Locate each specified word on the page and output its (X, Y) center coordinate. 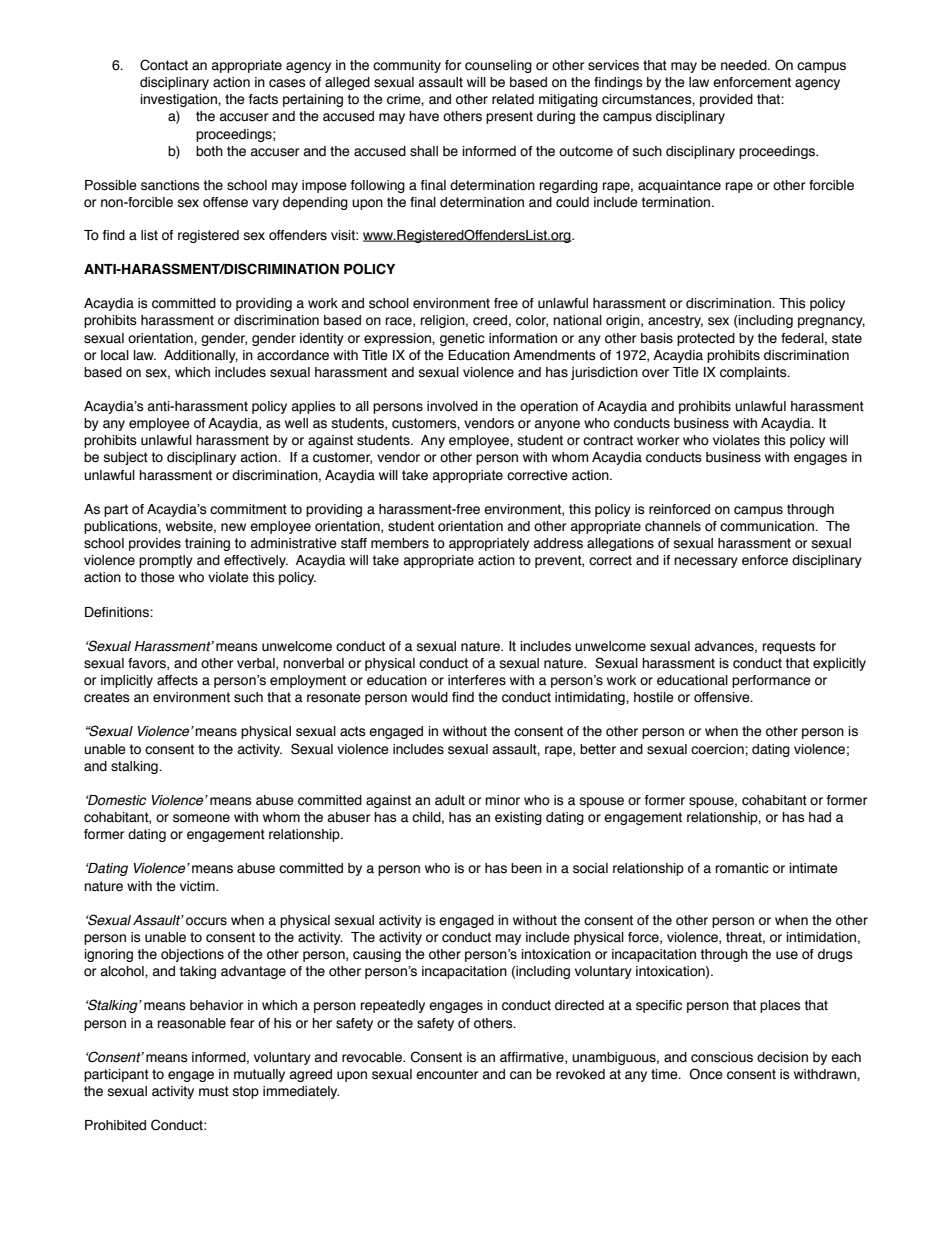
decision (782, 1057)
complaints (754, 373)
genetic (462, 339)
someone (201, 818)
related (513, 99)
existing (518, 818)
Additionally (201, 356)
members (400, 543)
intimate (813, 868)
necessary (706, 562)
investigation (179, 100)
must (214, 1091)
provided (726, 100)
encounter (447, 1074)
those (158, 577)
